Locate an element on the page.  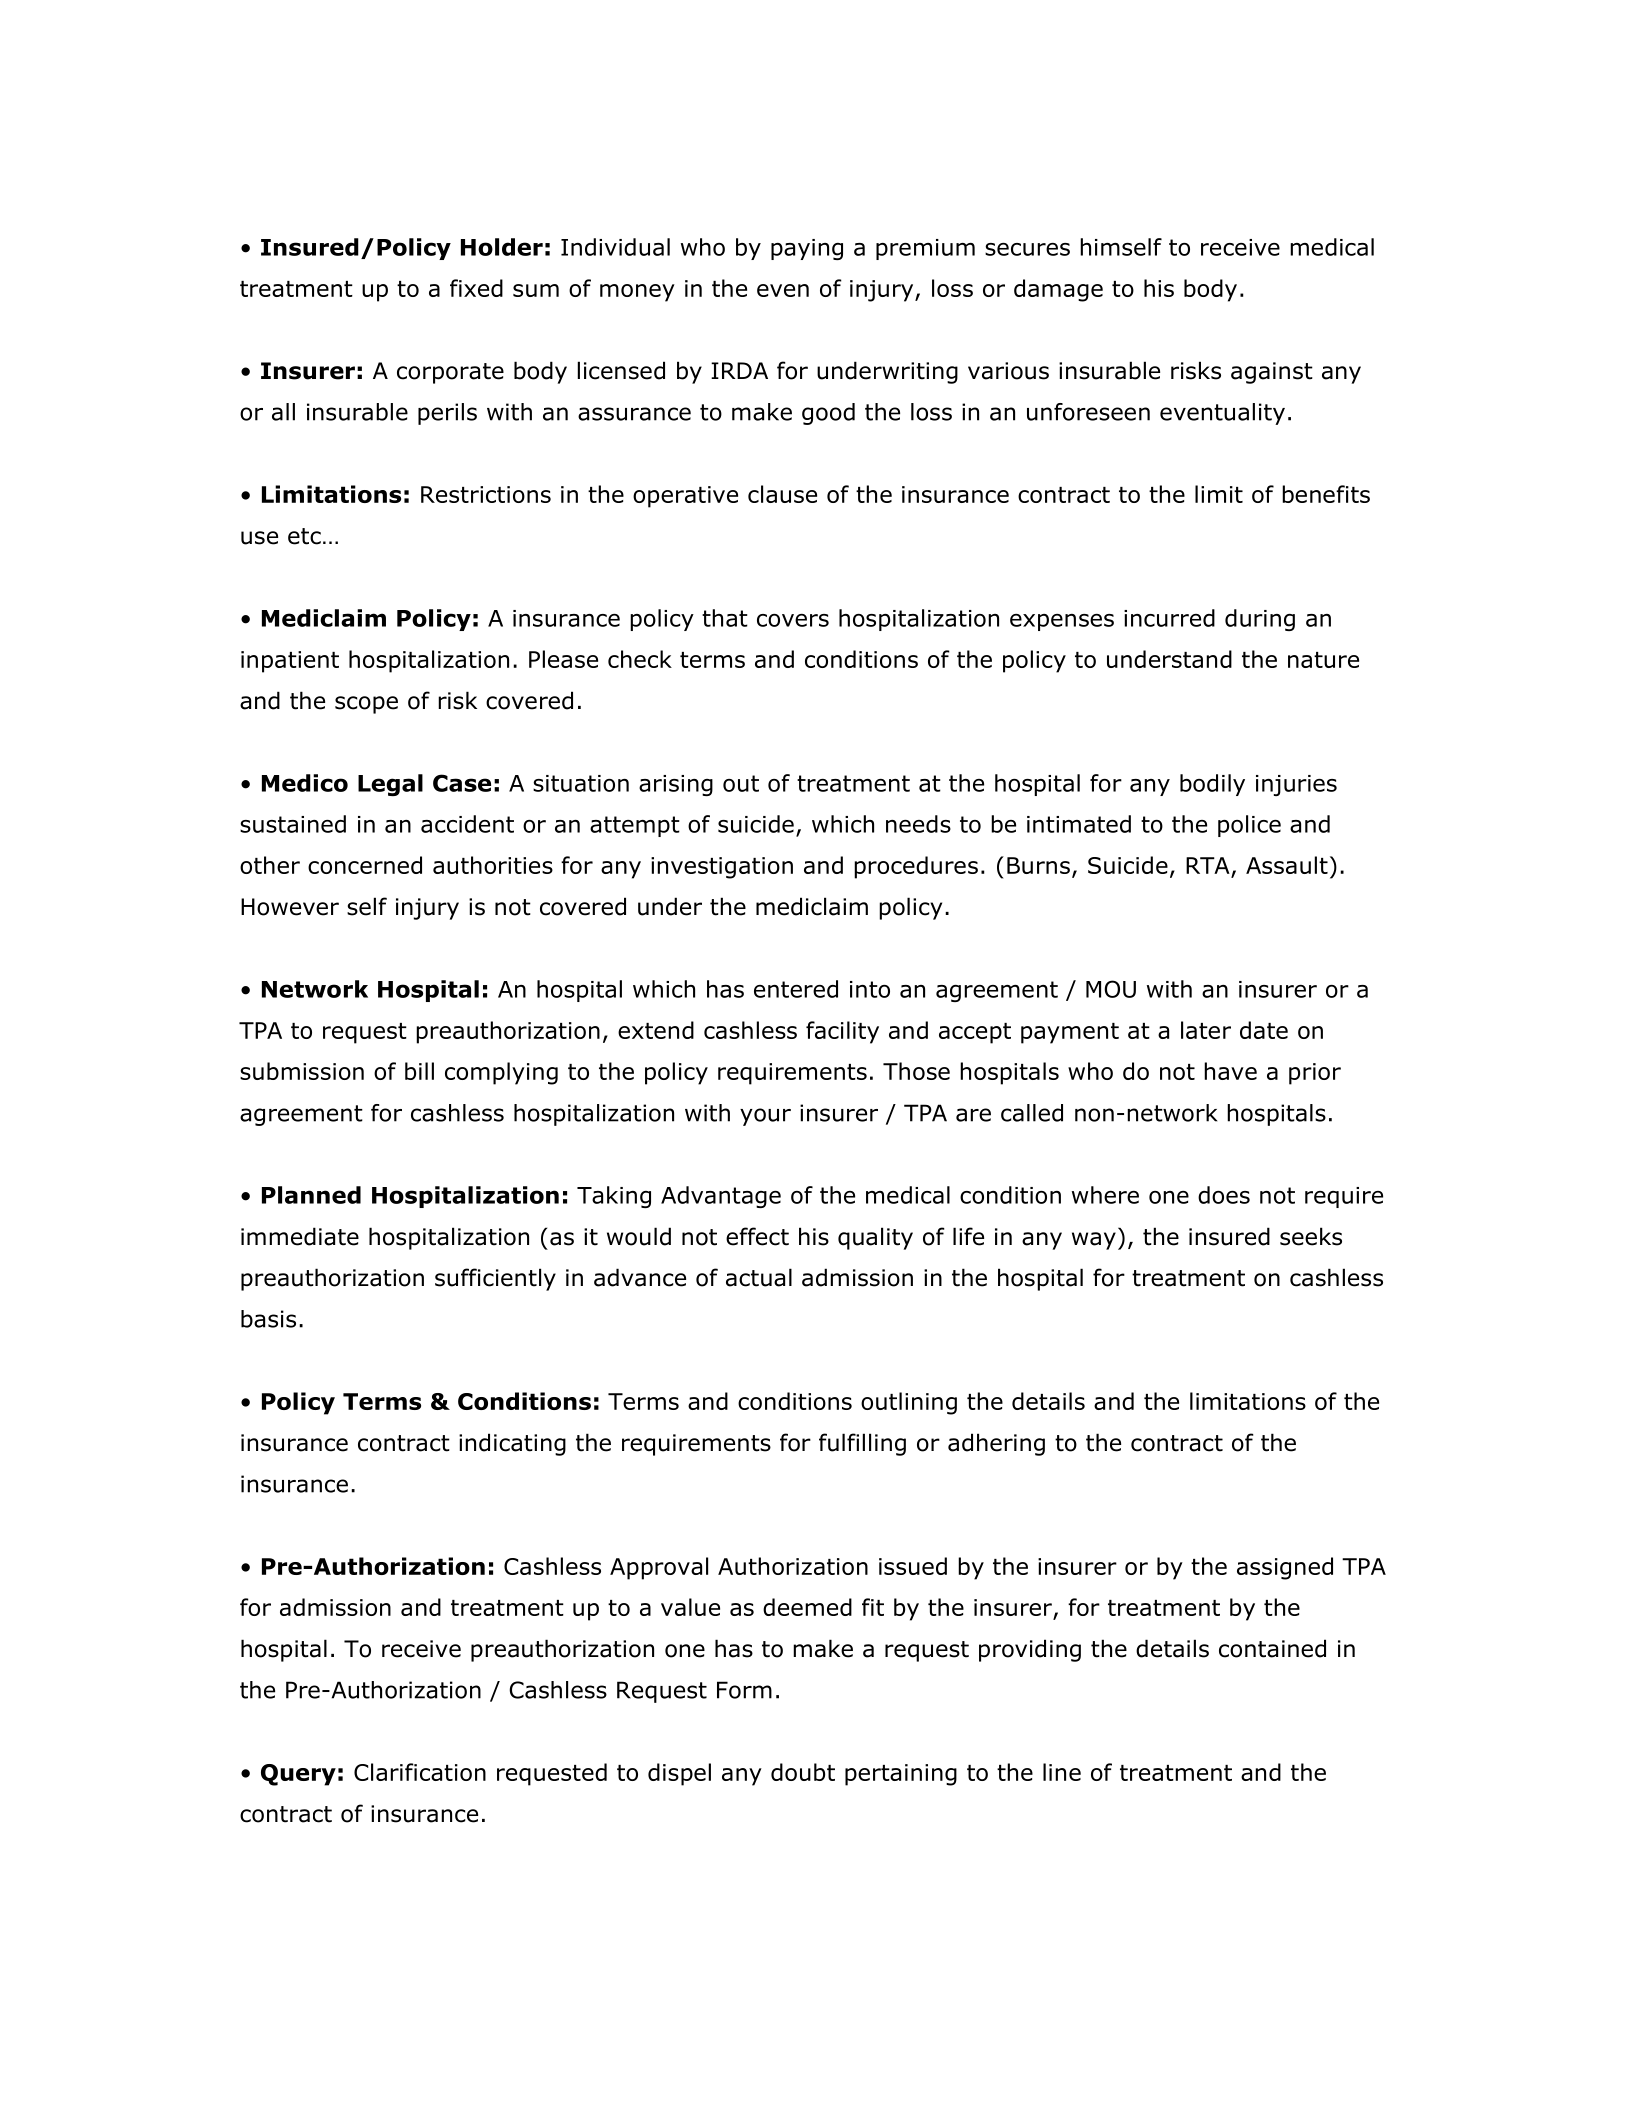
does is located at coordinates (1224, 1195).
